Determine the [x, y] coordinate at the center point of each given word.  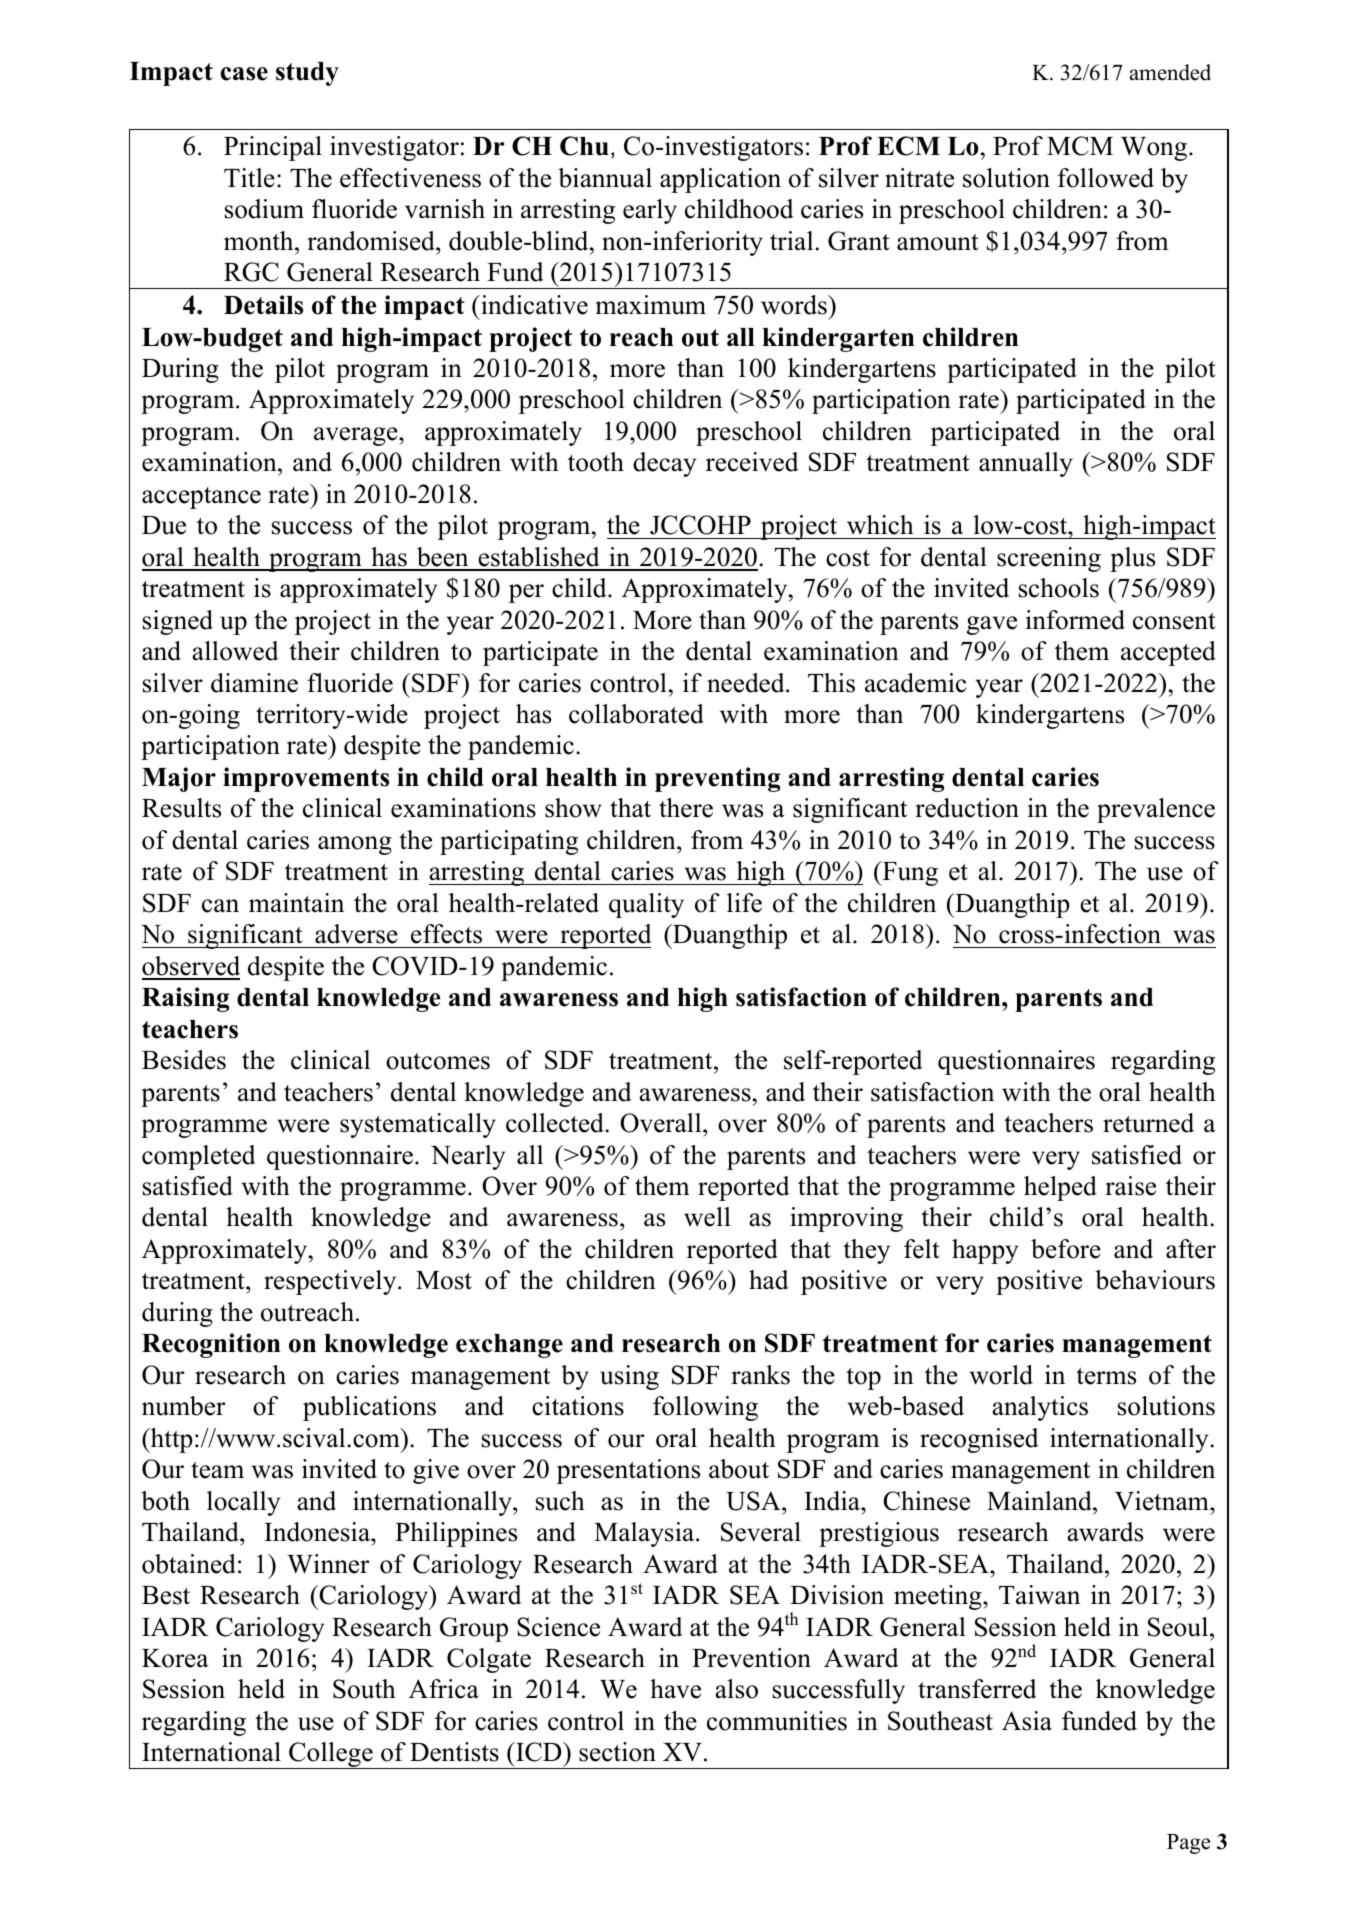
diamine [254, 683]
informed [1075, 620]
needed [747, 683]
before [1066, 1249]
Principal [273, 148]
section [617, 1752]
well [707, 1217]
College [331, 1755]
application [720, 180]
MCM [1080, 146]
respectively [331, 1282]
